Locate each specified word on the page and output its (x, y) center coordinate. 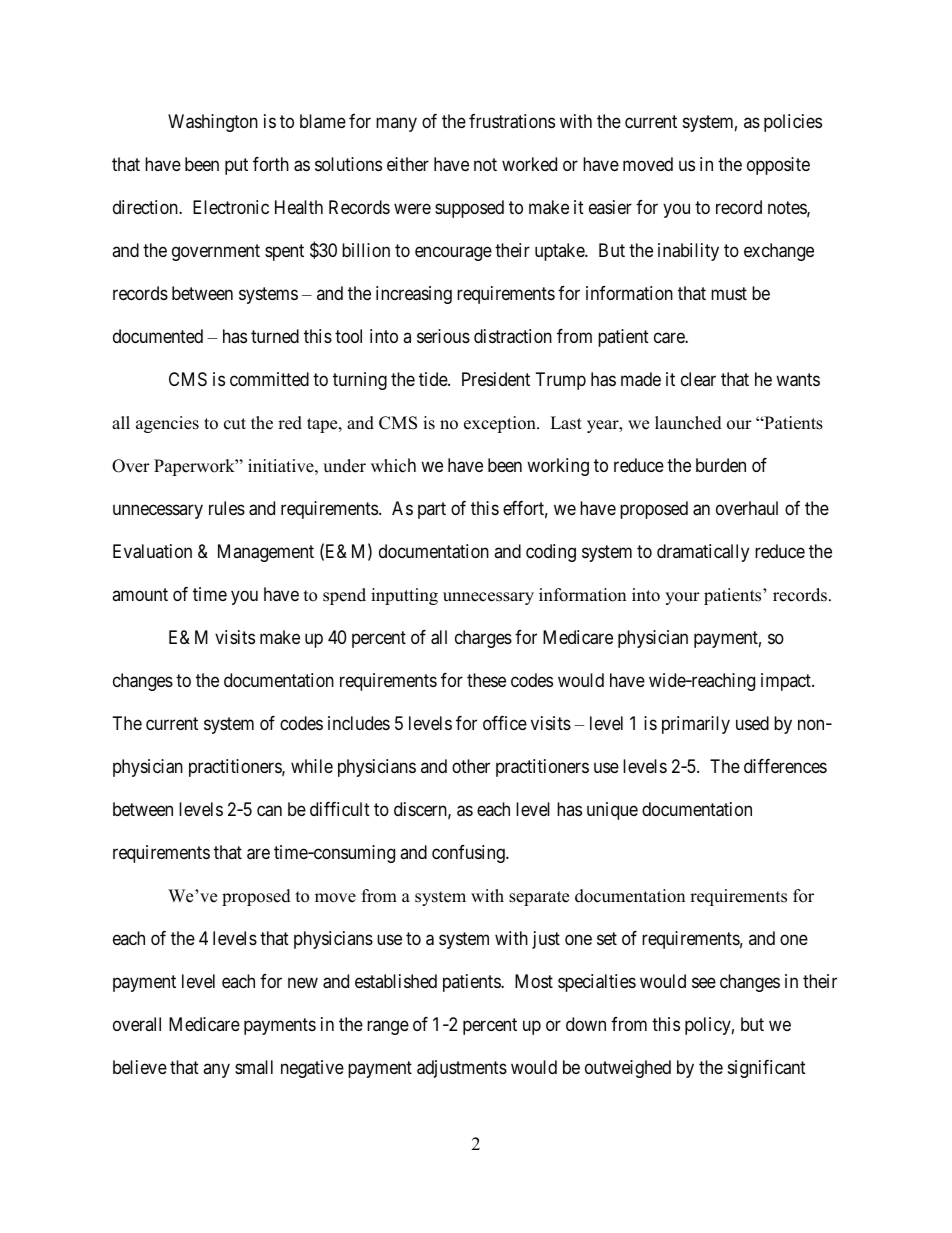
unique (612, 811)
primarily (696, 725)
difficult (340, 809)
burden (721, 465)
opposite (778, 166)
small (254, 1067)
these (486, 680)
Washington (213, 123)
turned (275, 336)
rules (227, 508)
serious (443, 336)
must (729, 294)
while (312, 766)
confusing (469, 854)
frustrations (512, 121)
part (432, 510)
